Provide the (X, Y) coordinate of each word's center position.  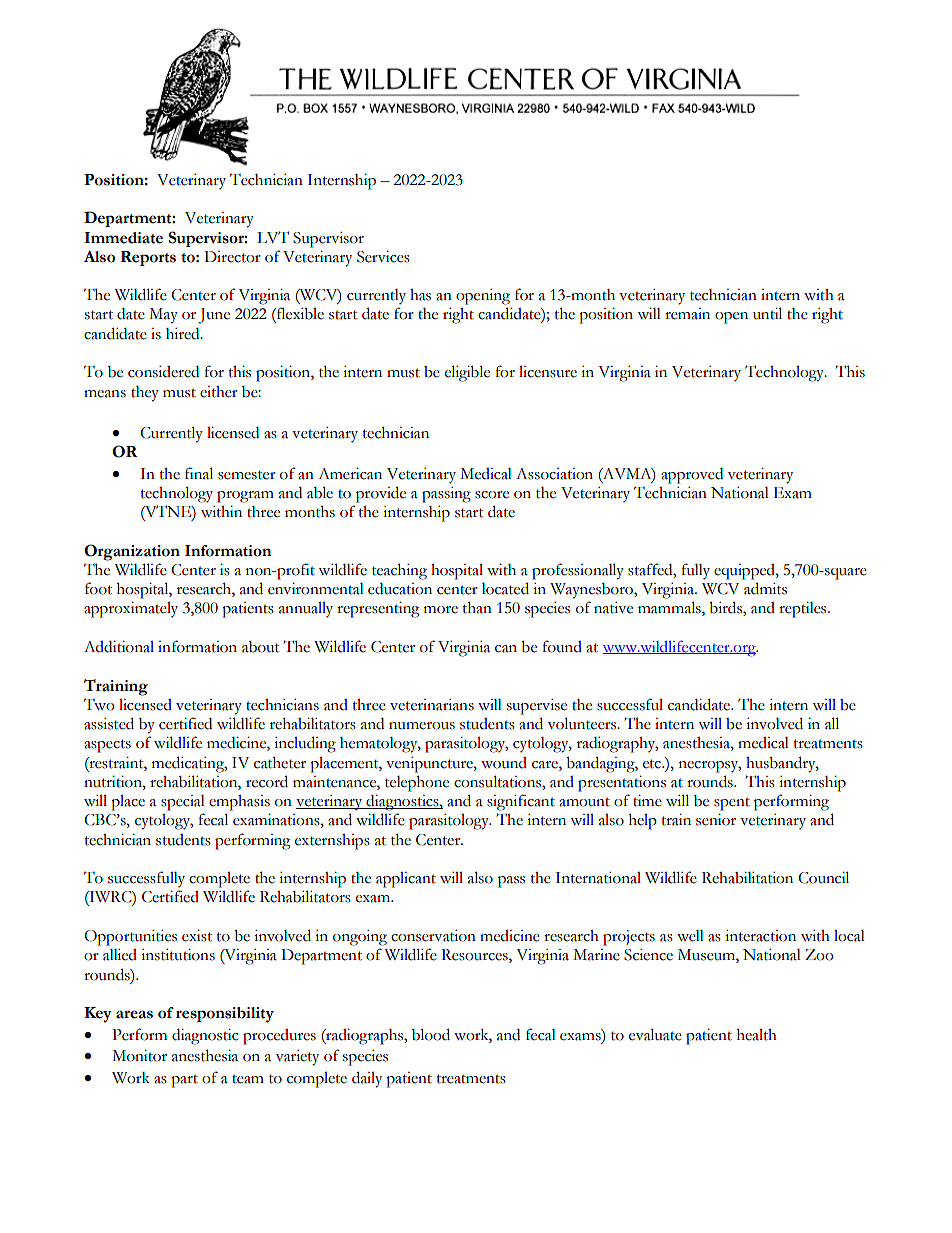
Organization (132, 552)
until (767, 313)
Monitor (139, 1056)
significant (521, 802)
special (183, 803)
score (492, 495)
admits (765, 588)
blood (431, 1034)
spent (732, 804)
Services (383, 257)
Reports (148, 258)
